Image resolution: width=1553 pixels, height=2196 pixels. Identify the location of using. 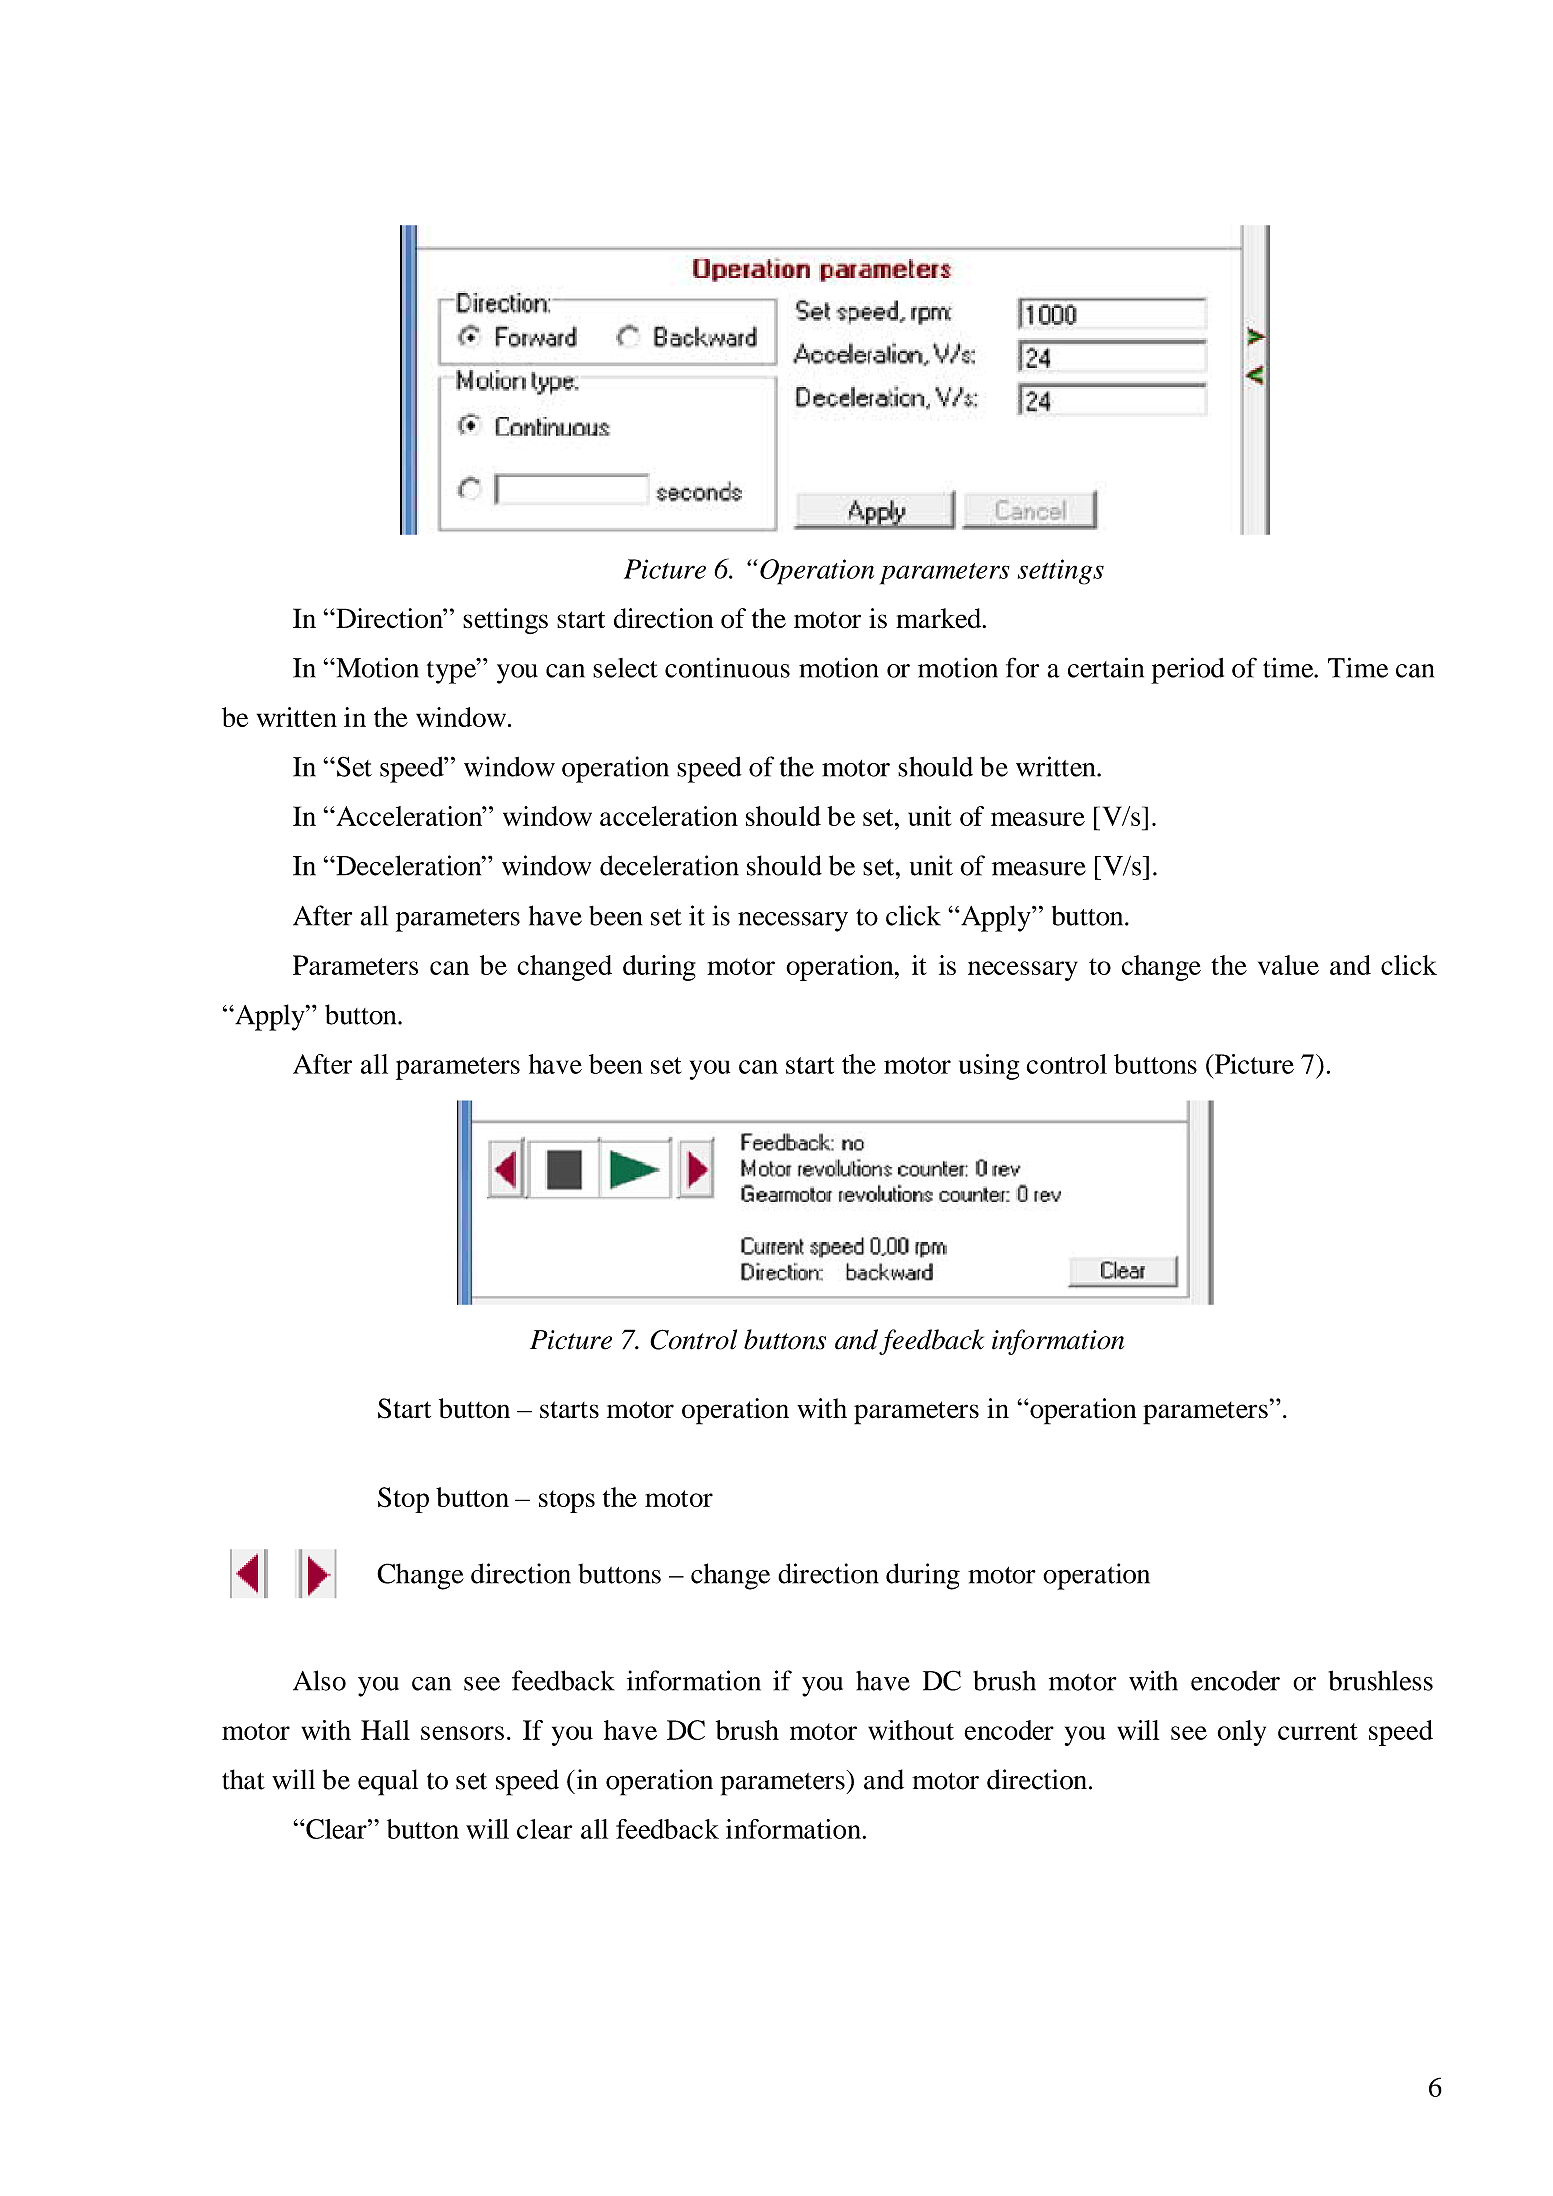
(989, 1067).
